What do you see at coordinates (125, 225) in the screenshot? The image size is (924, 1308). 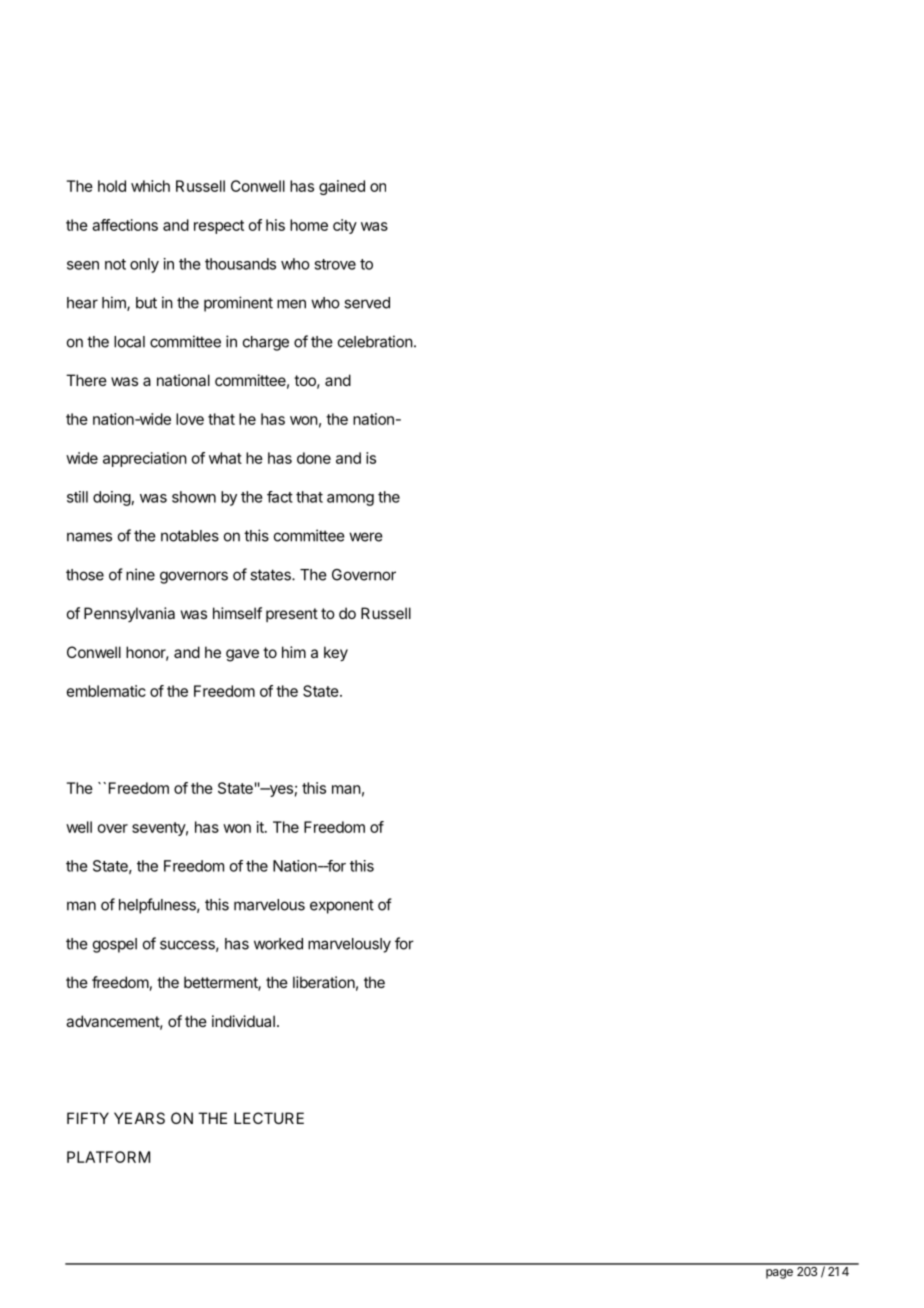 I see `affections` at bounding box center [125, 225].
